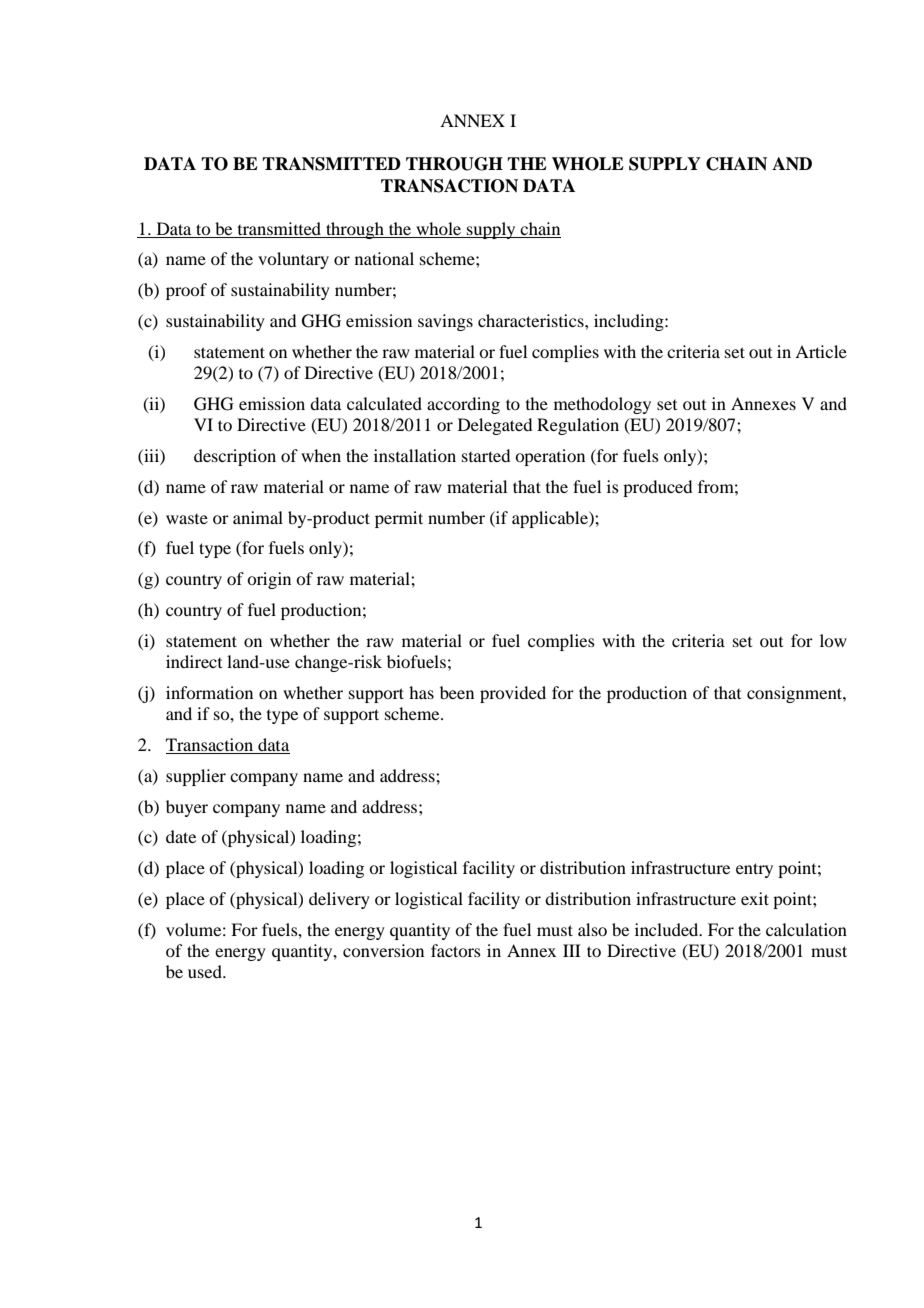  What do you see at coordinates (206, 971) in the image?
I see `used` at bounding box center [206, 971].
